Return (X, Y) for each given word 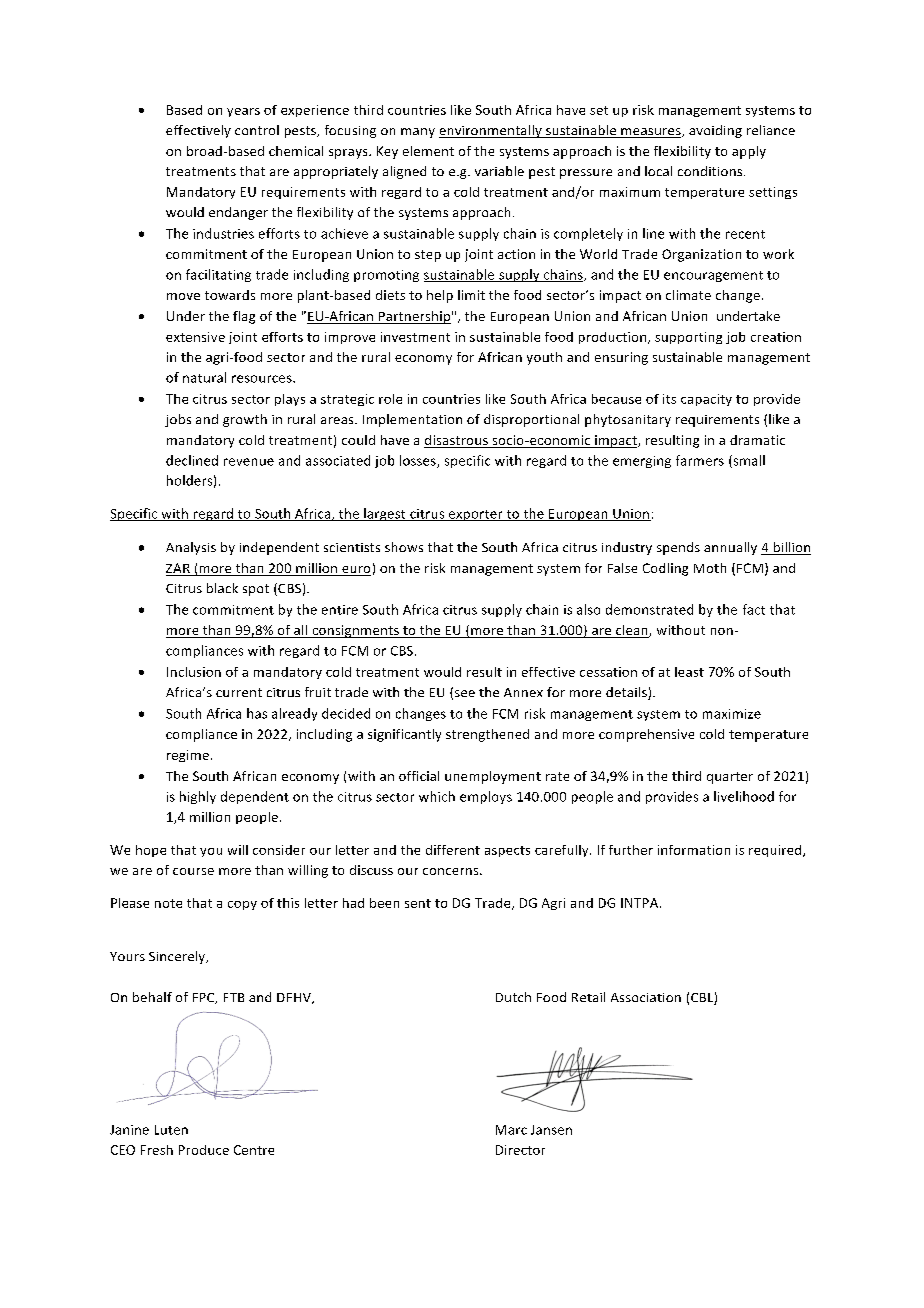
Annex (523, 692)
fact (754, 609)
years (243, 112)
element (428, 151)
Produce (204, 1150)
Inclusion (194, 672)
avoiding (715, 131)
